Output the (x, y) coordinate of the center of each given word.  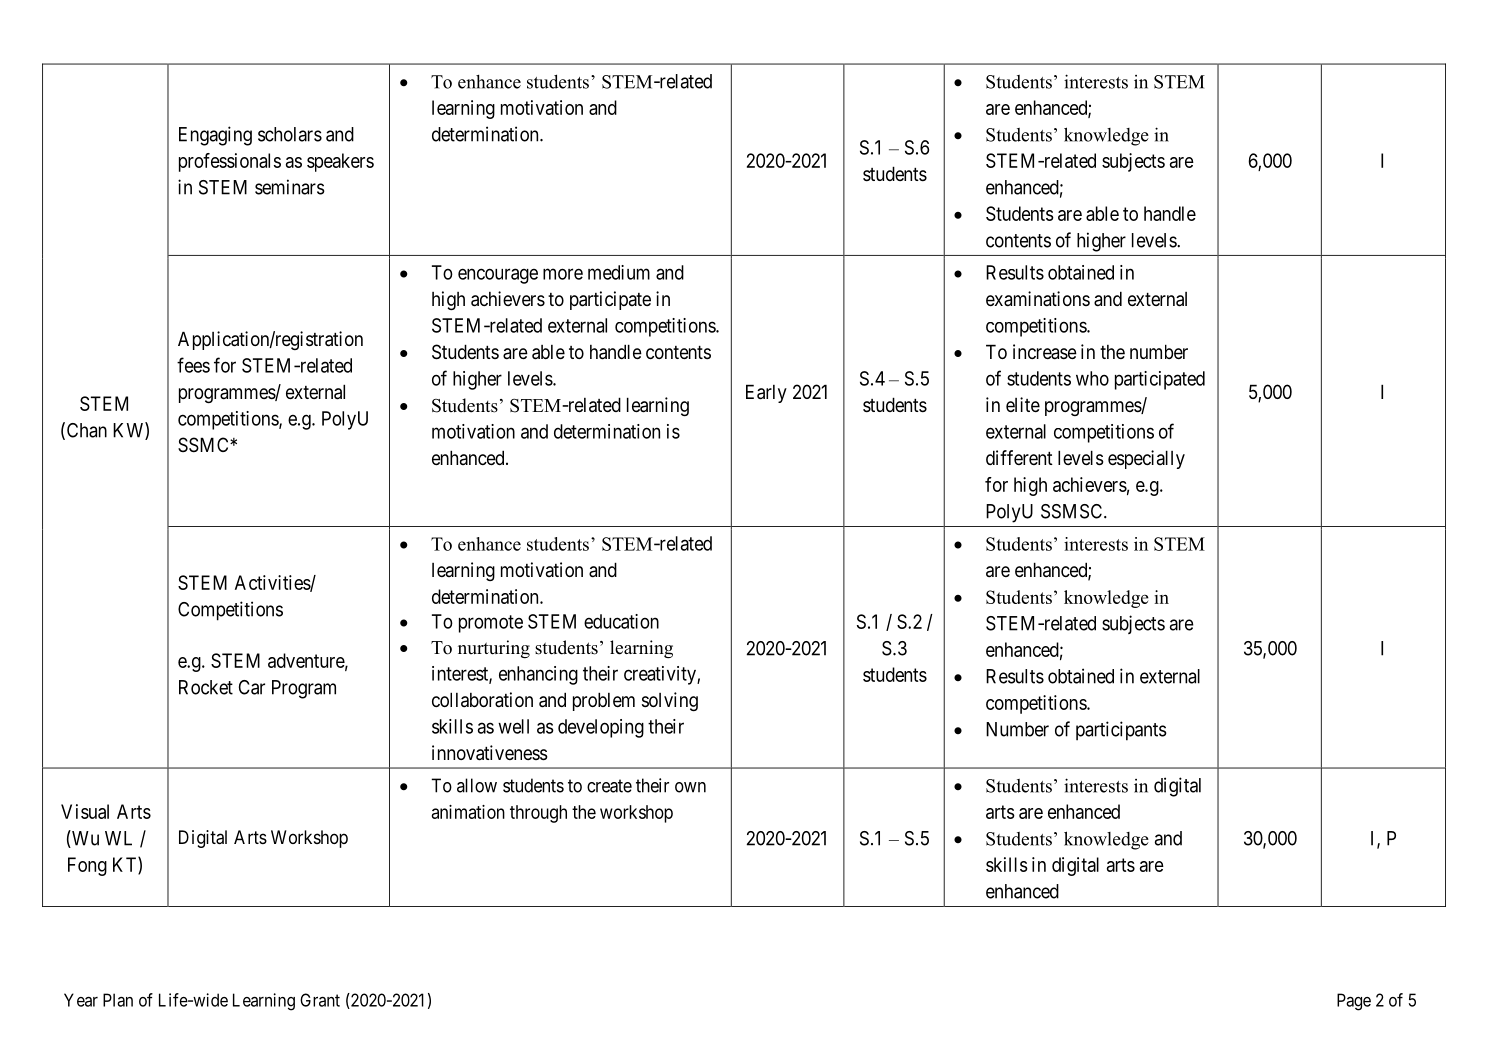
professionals (230, 162)
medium (619, 272)
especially (1146, 459)
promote (491, 624)
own (690, 787)
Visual (85, 811)
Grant (320, 1000)
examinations (1038, 299)
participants (1121, 731)
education (621, 621)
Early (766, 393)
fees (193, 365)
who (1092, 378)
